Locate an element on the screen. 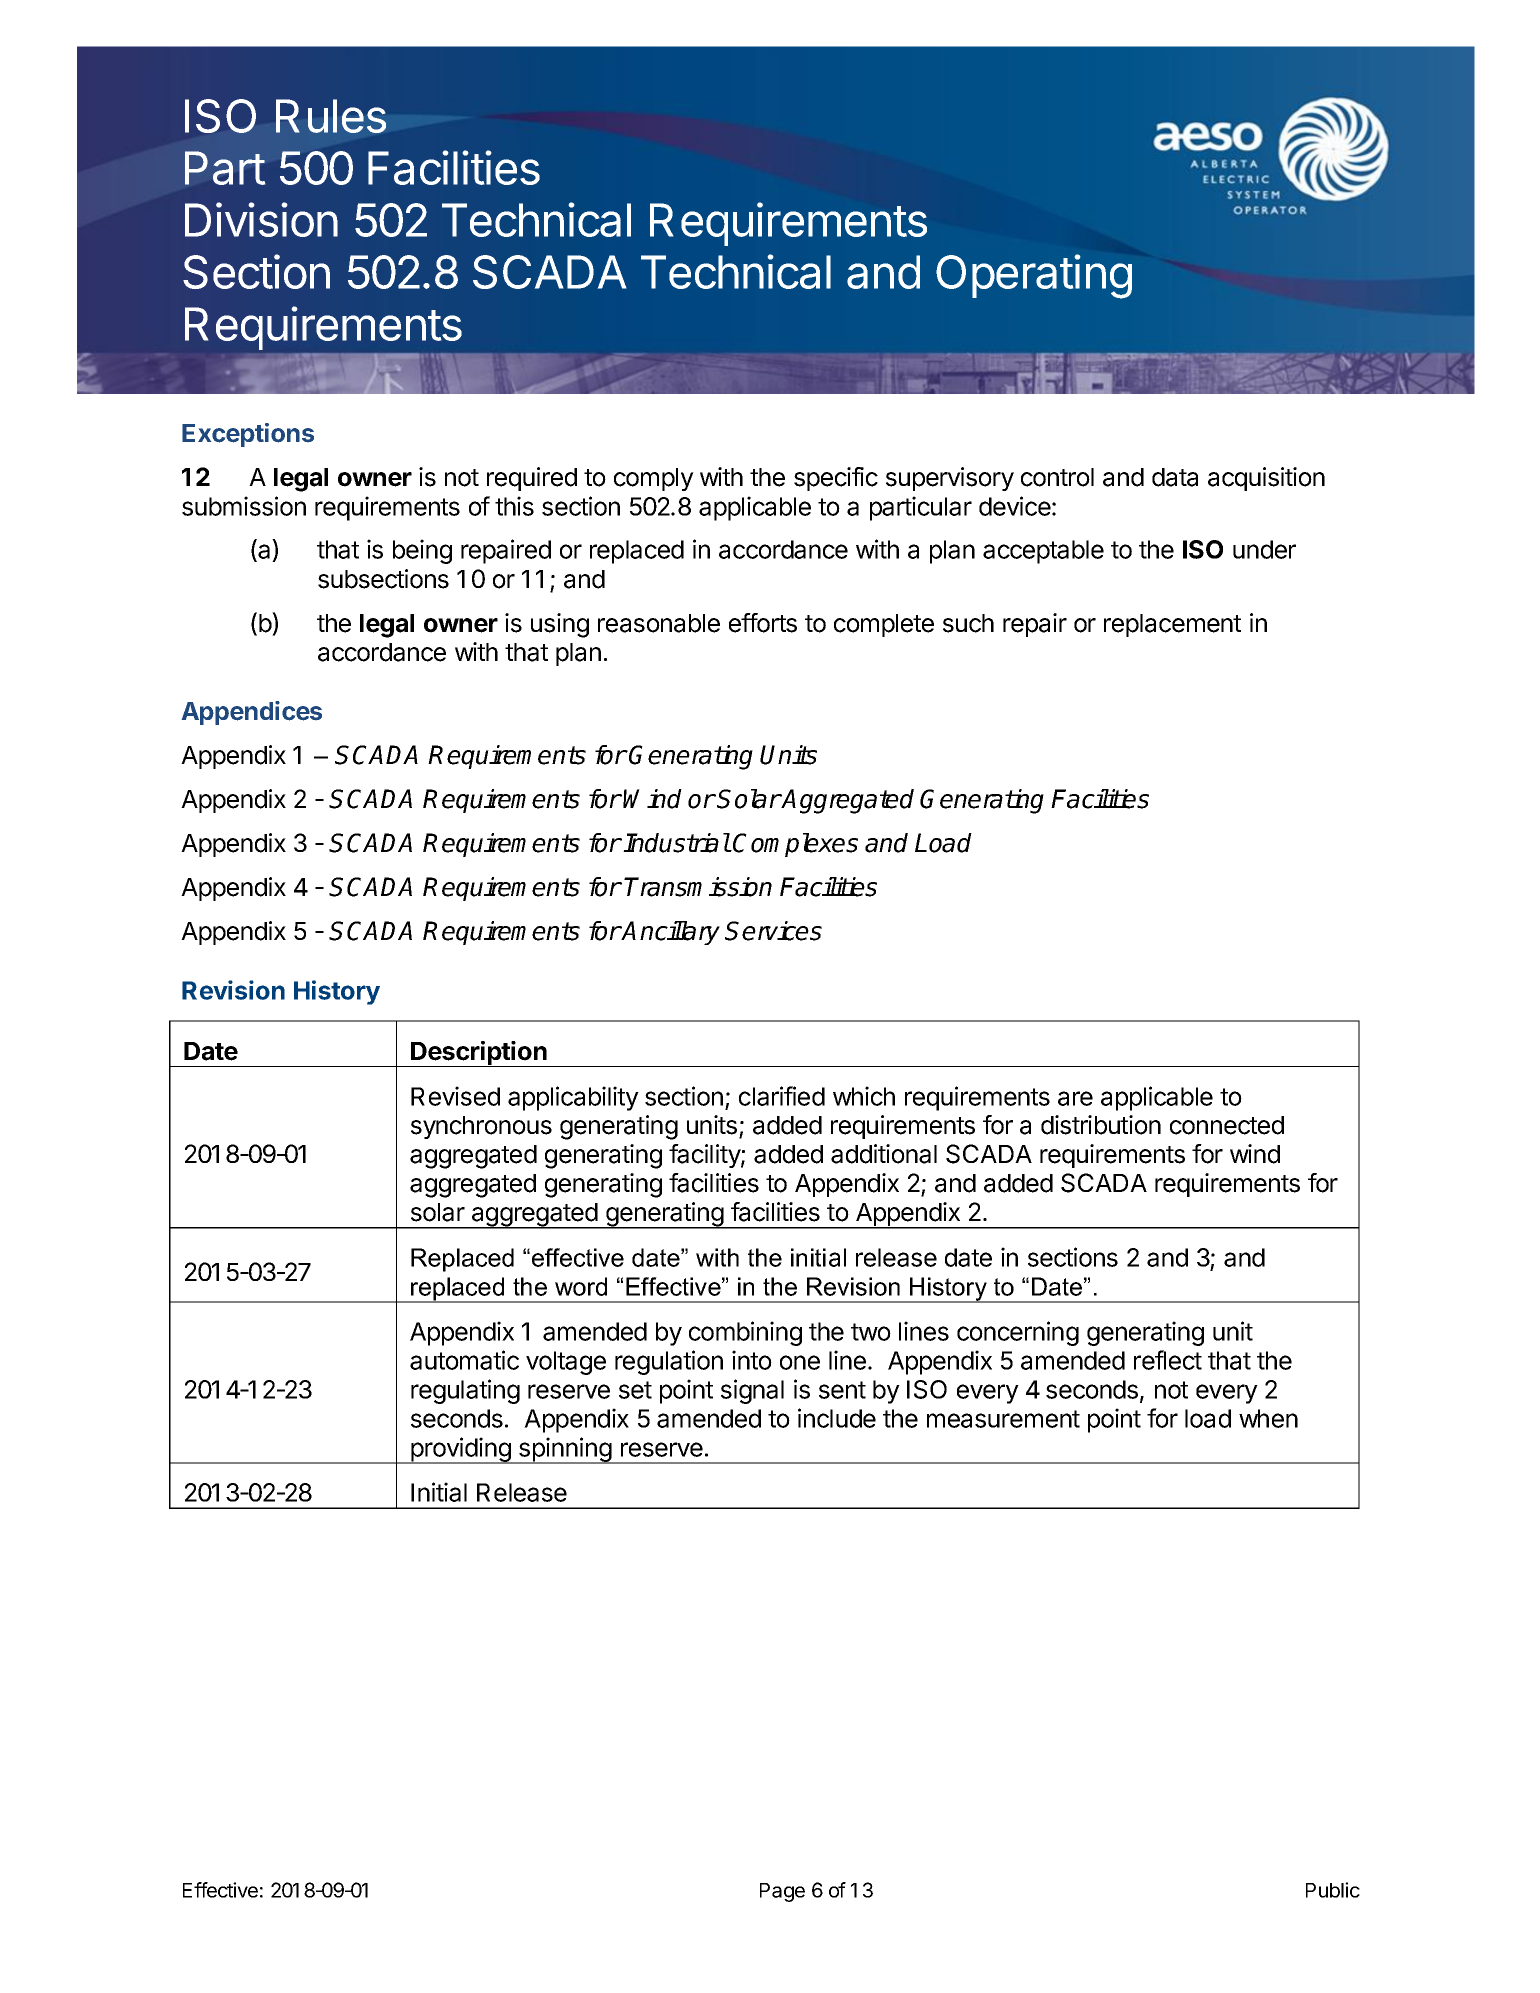 Image resolution: width=1540 pixels, height=1993 pixels. data is located at coordinates (1175, 477).
